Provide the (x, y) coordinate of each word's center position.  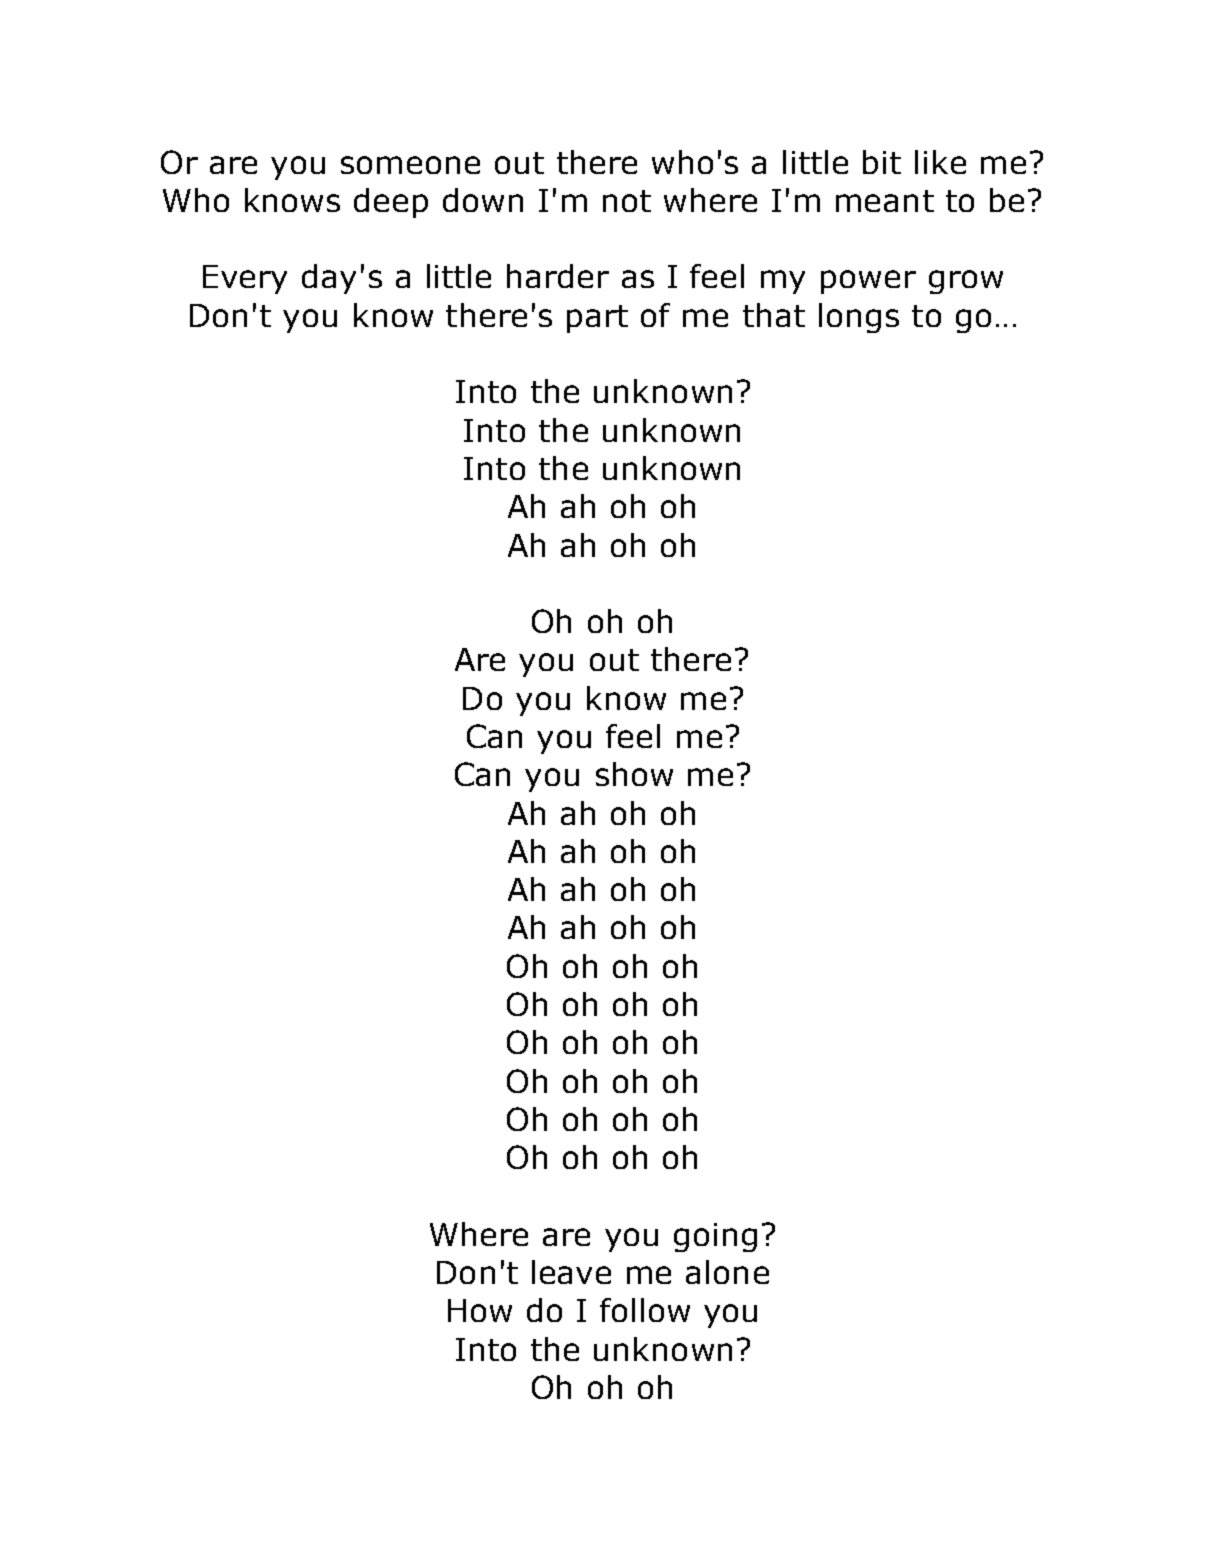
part (597, 319)
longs (859, 318)
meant (885, 201)
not (627, 201)
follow (645, 1310)
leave (571, 1272)
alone (727, 1272)
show (634, 774)
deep (391, 203)
